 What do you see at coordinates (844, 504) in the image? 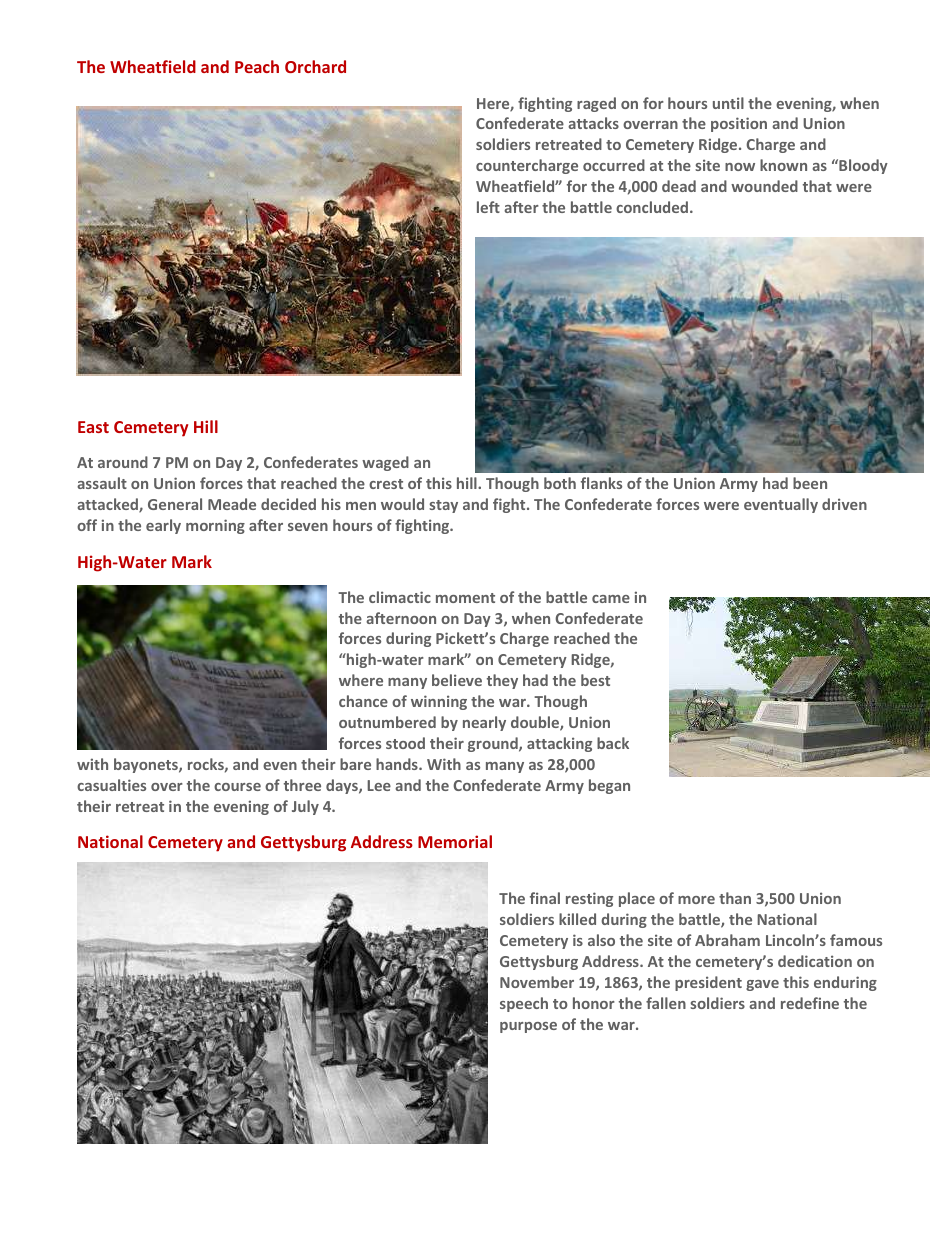
I see `driven` at bounding box center [844, 504].
